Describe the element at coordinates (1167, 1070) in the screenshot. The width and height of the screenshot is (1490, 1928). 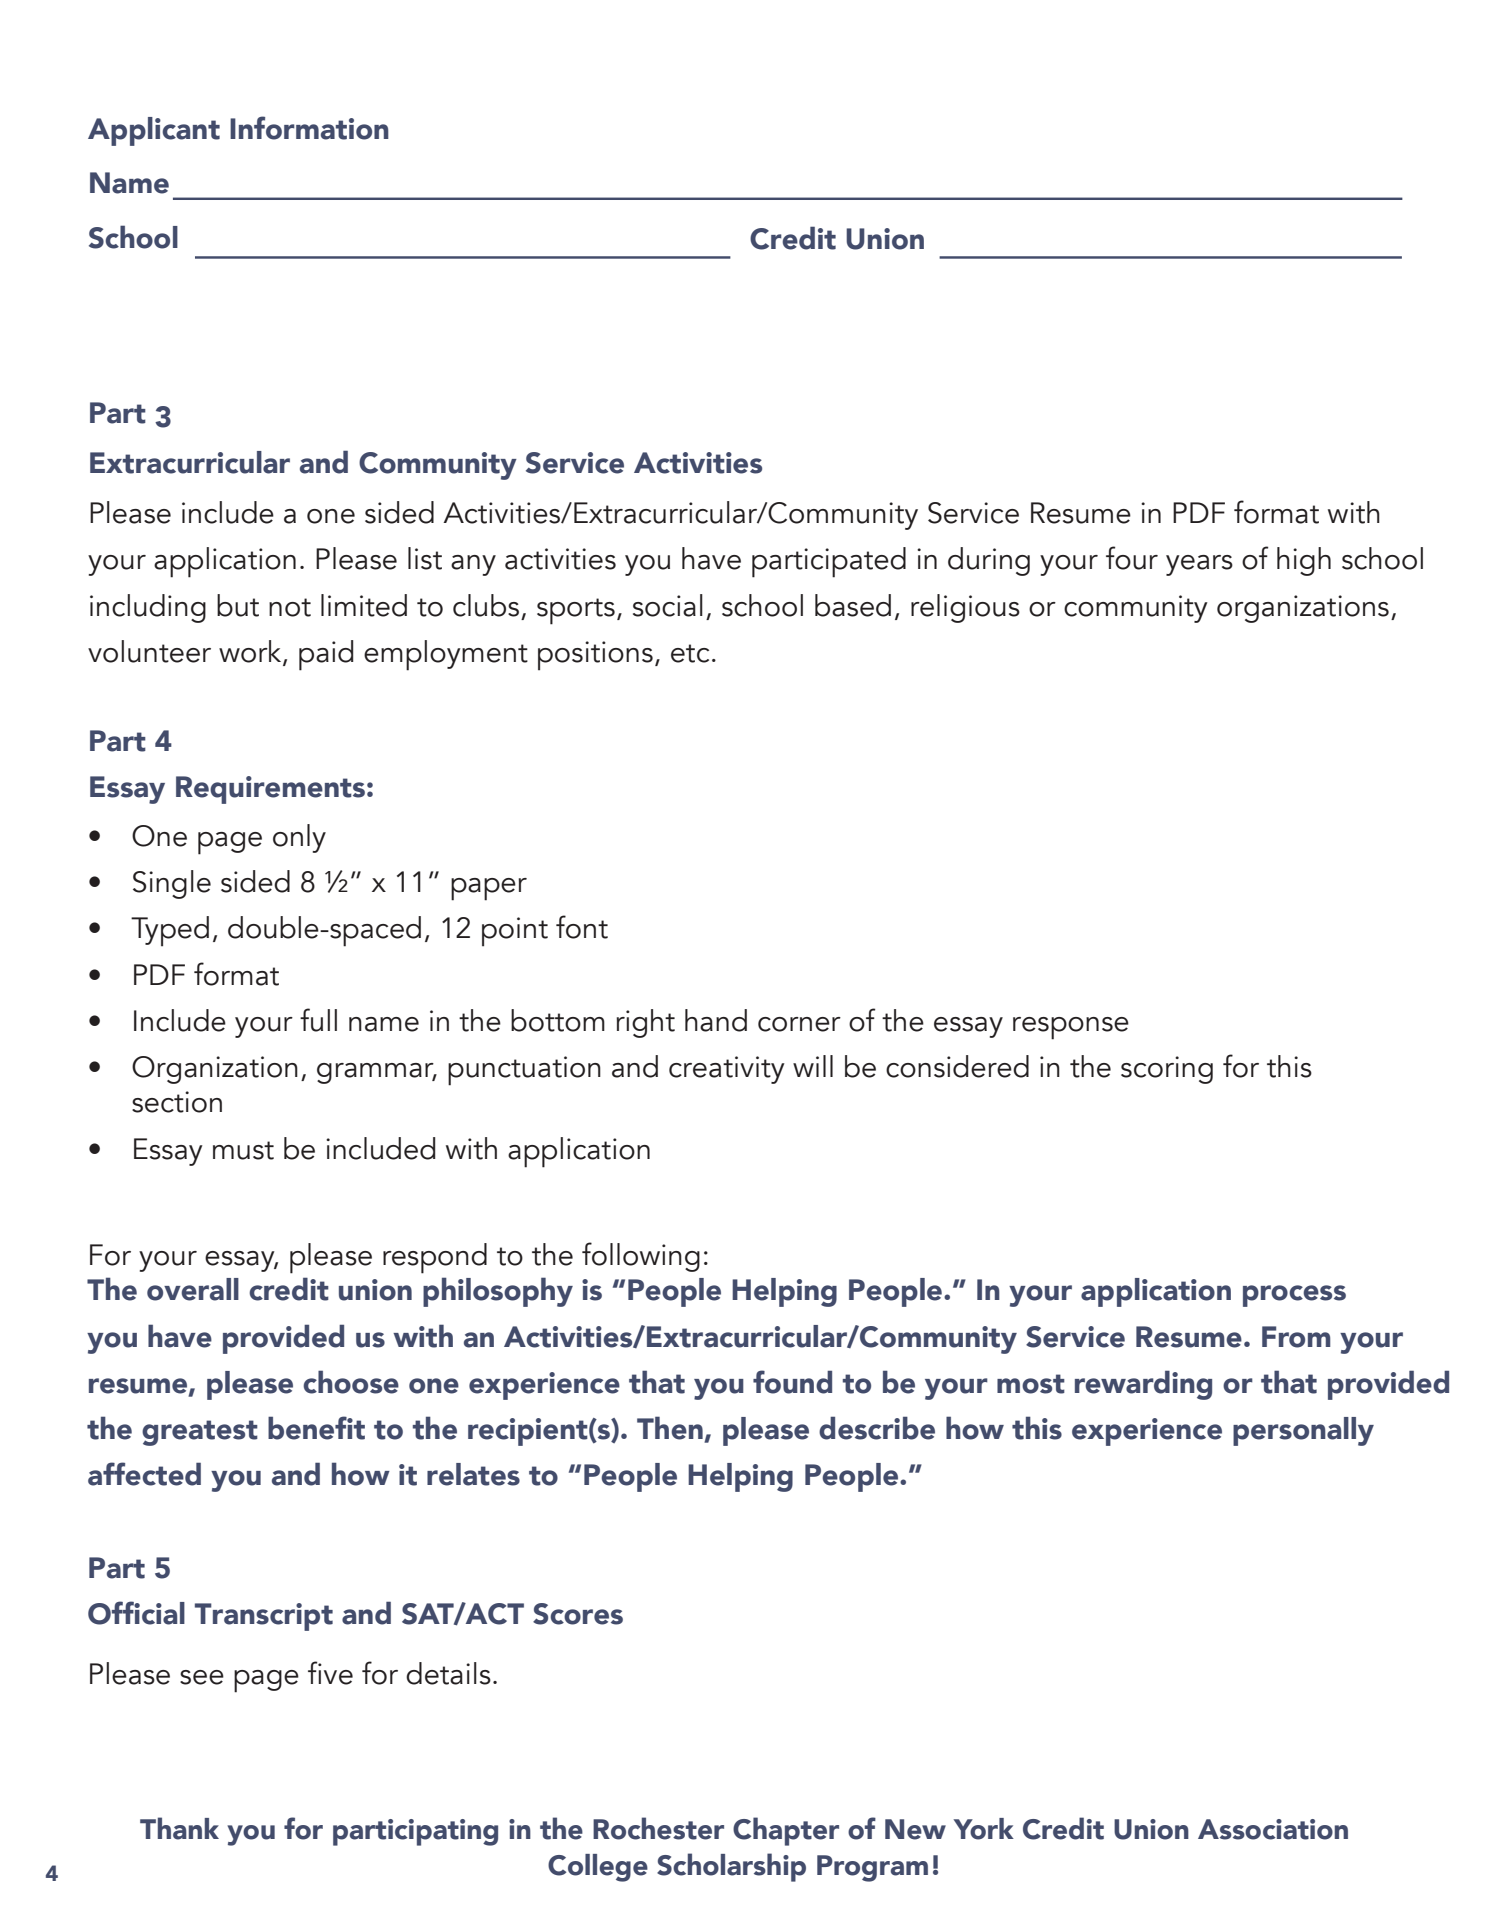
I see `scoring` at that location.
